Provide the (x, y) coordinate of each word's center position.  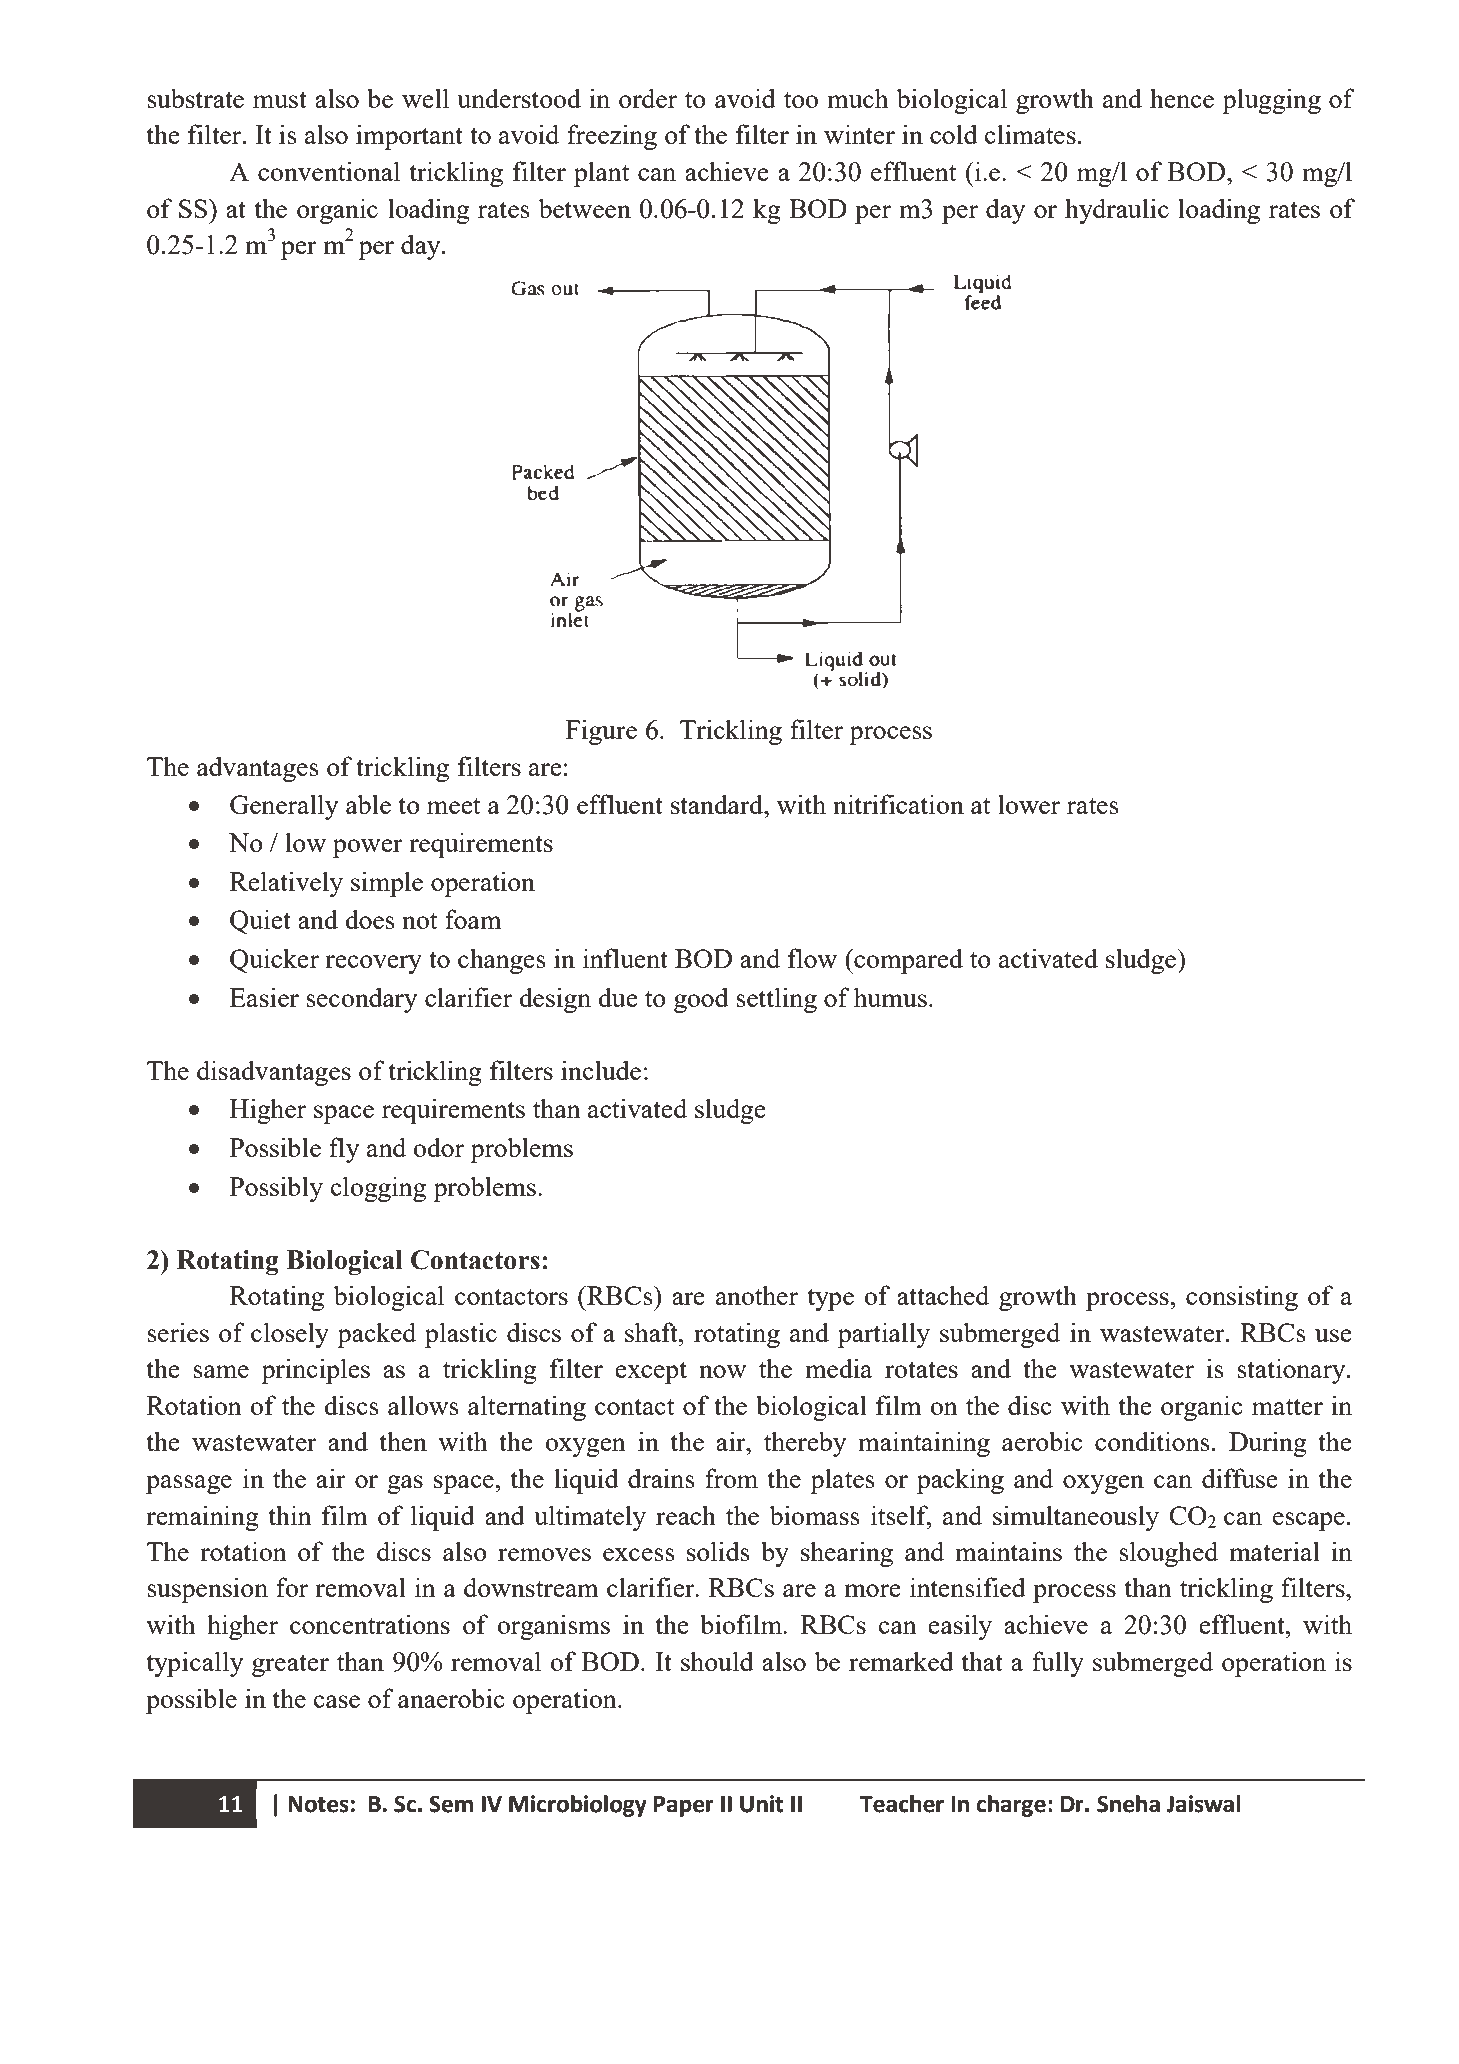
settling (776, 1000)
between (585, 208)
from (731, 1478)
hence (1182, 98)
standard (718, 804)
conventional (329, 171)
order (648, 98)
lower (1029, 804)
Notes (318, 1804)
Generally (284, 807)
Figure (601, 732)
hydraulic (1117, 211)
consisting (1242, 1298)
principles (315, 1371)
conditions (1152, 1441)
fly (344, 1150)
